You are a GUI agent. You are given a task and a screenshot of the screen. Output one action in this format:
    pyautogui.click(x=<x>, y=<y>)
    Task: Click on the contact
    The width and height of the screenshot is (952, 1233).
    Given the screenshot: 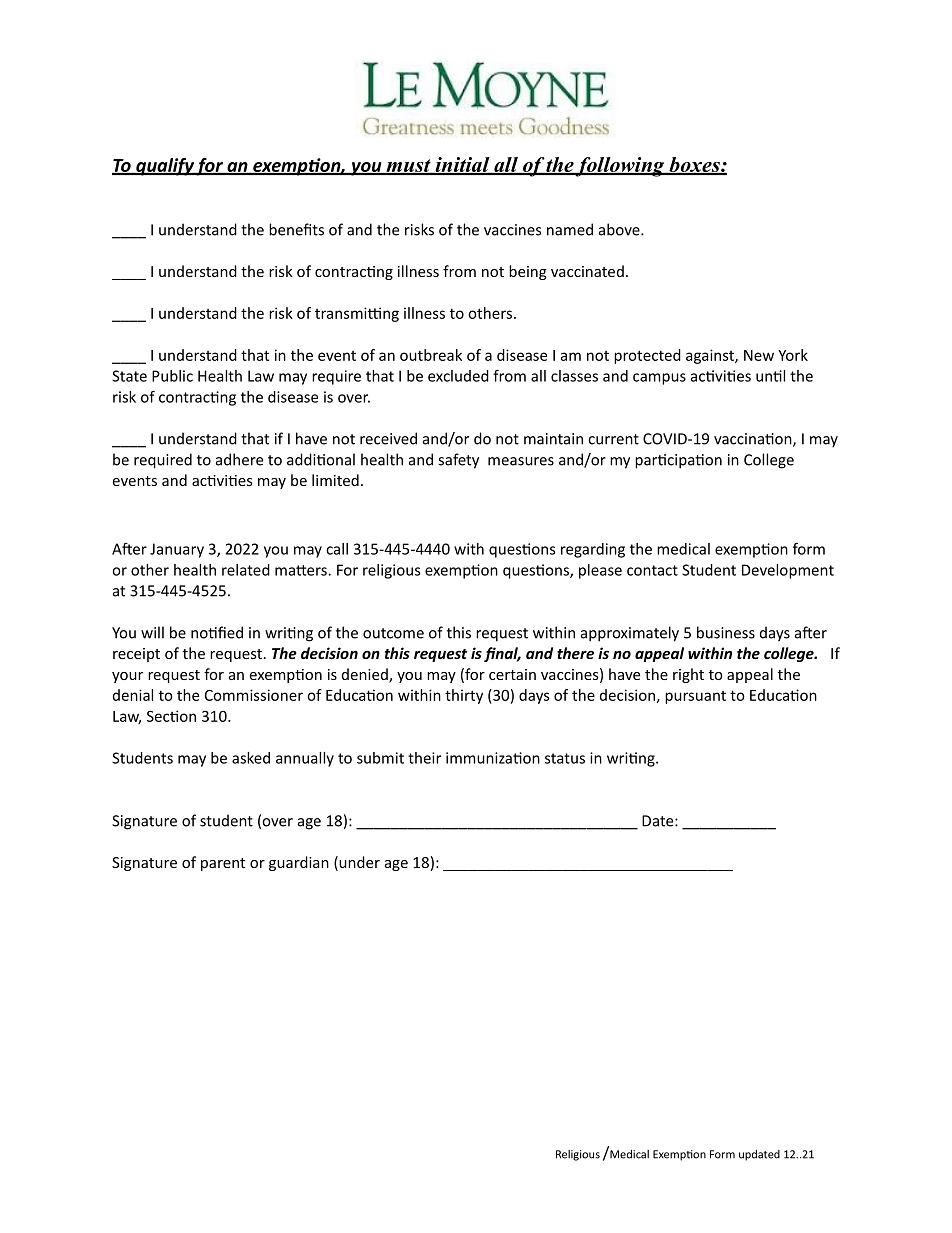 What is the action you would take?
    pyautogui.click(x=652, y=570)
